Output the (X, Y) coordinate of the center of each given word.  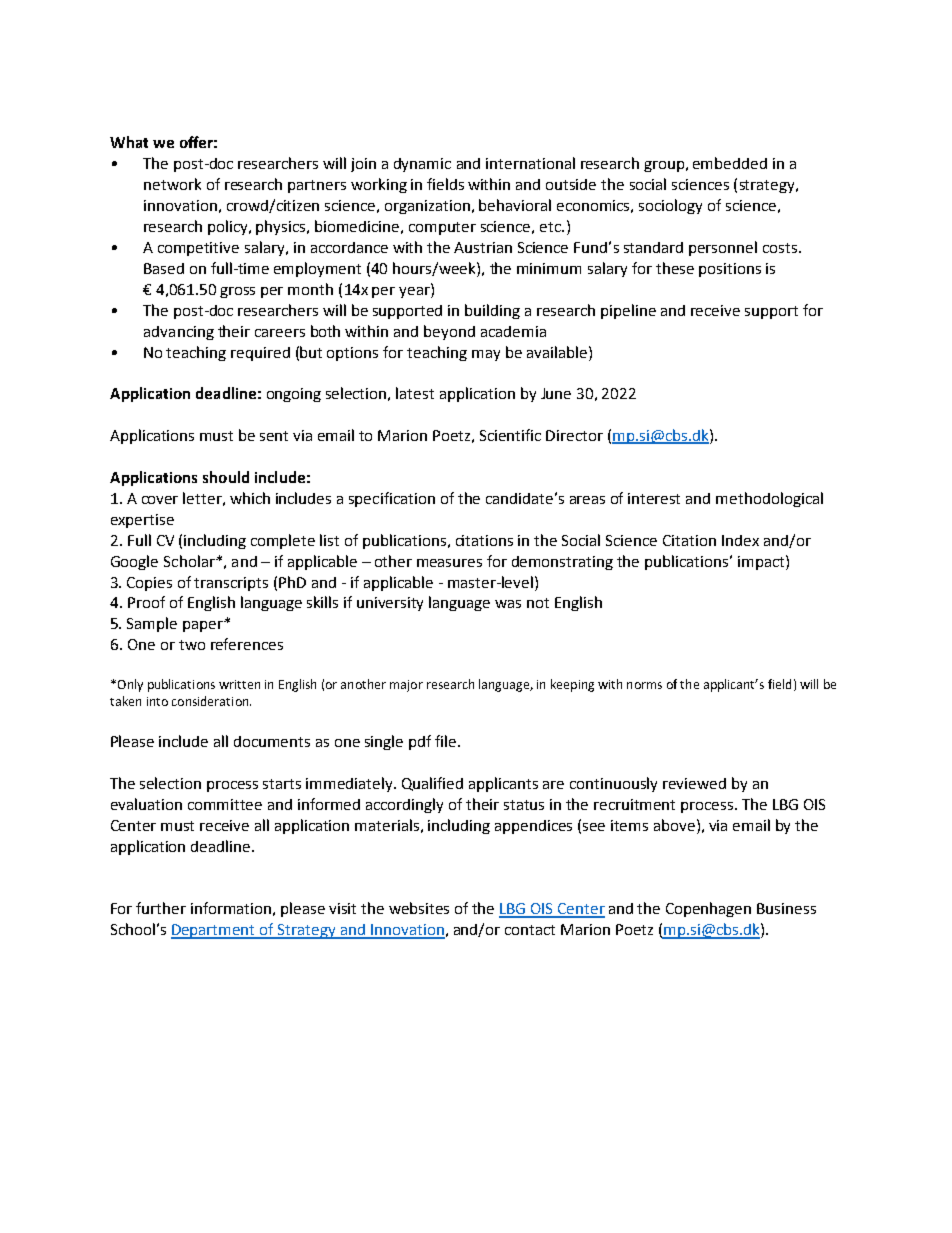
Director (574, 435)
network (172, 184)
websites (419, 908)
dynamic (422, 165)
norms (644, 685)
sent (274, 436)
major (406, 686)
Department (214, 931)
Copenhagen (708, 909)
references (247, 644)
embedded (730, 163)
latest (415, 393)
